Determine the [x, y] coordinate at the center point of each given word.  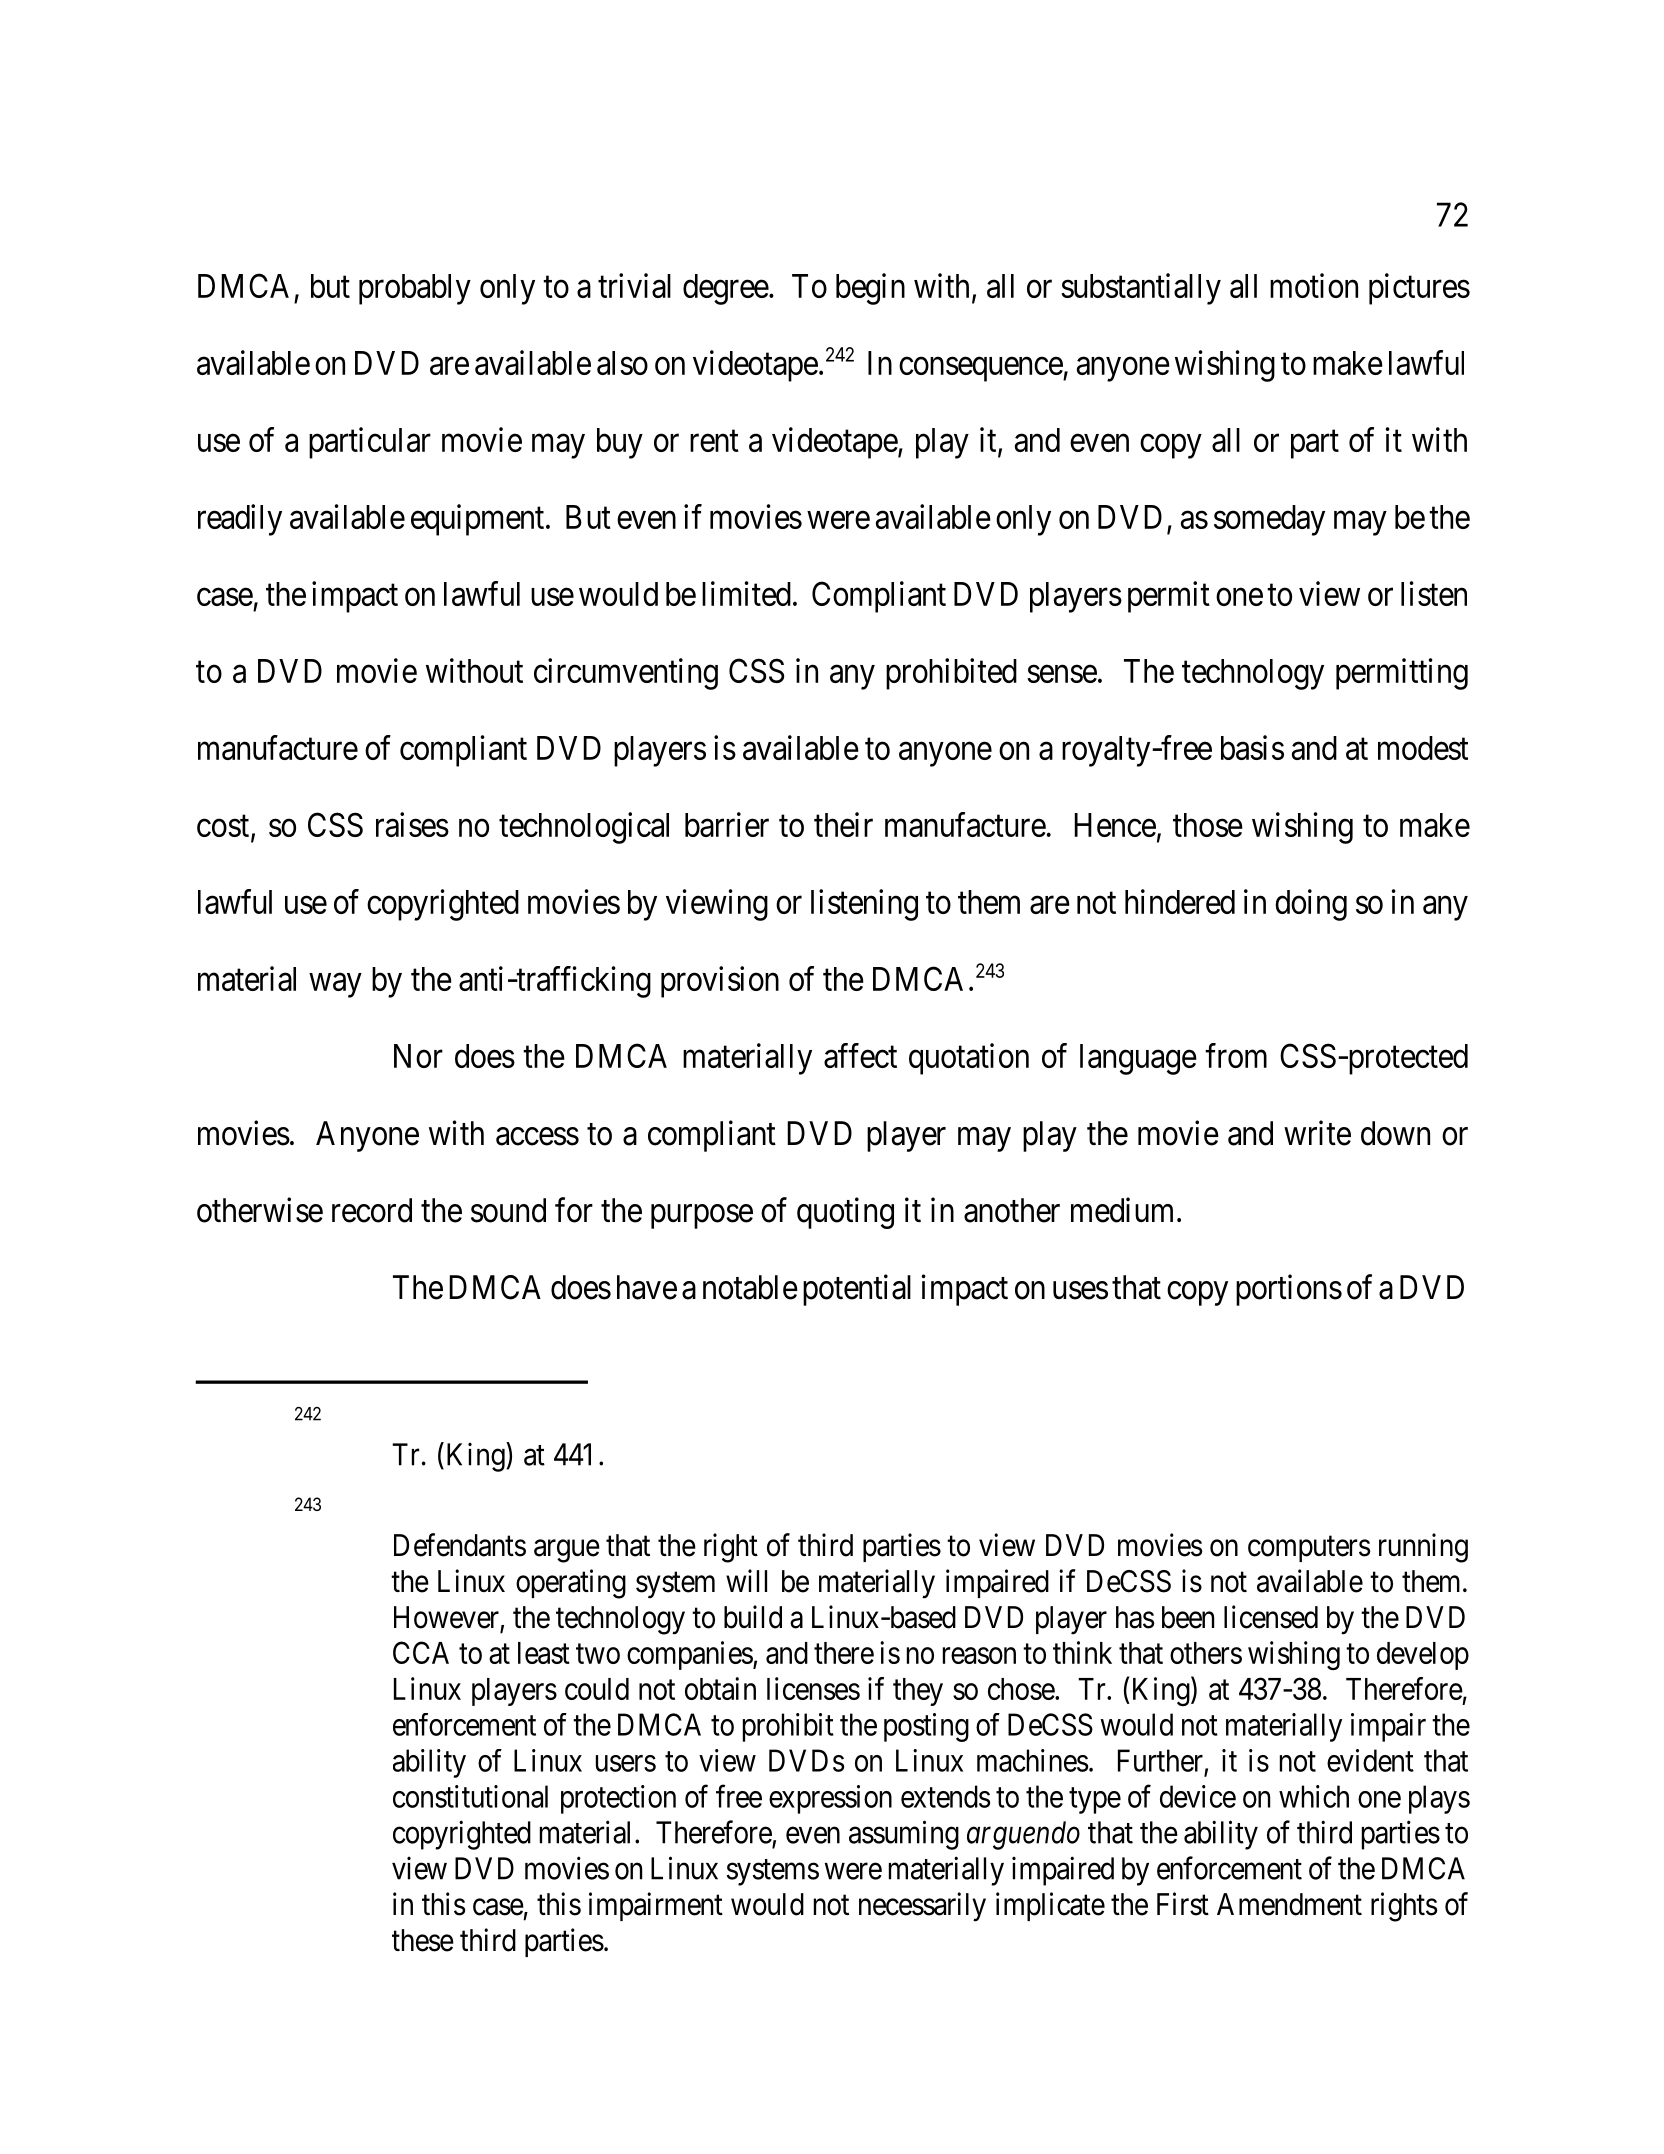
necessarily [922, 1907]
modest [1423, 748]
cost [224, 827]
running [1423, 1548]
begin [870, 289]
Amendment [1289, 1904]
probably [415, 289]
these [423, 1940]
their [843, 824]
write [1317, 1133]
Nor [418, 1056]
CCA [421, 1652]
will [746, 1580]
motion [1314, 285]
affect [860, 1055]
